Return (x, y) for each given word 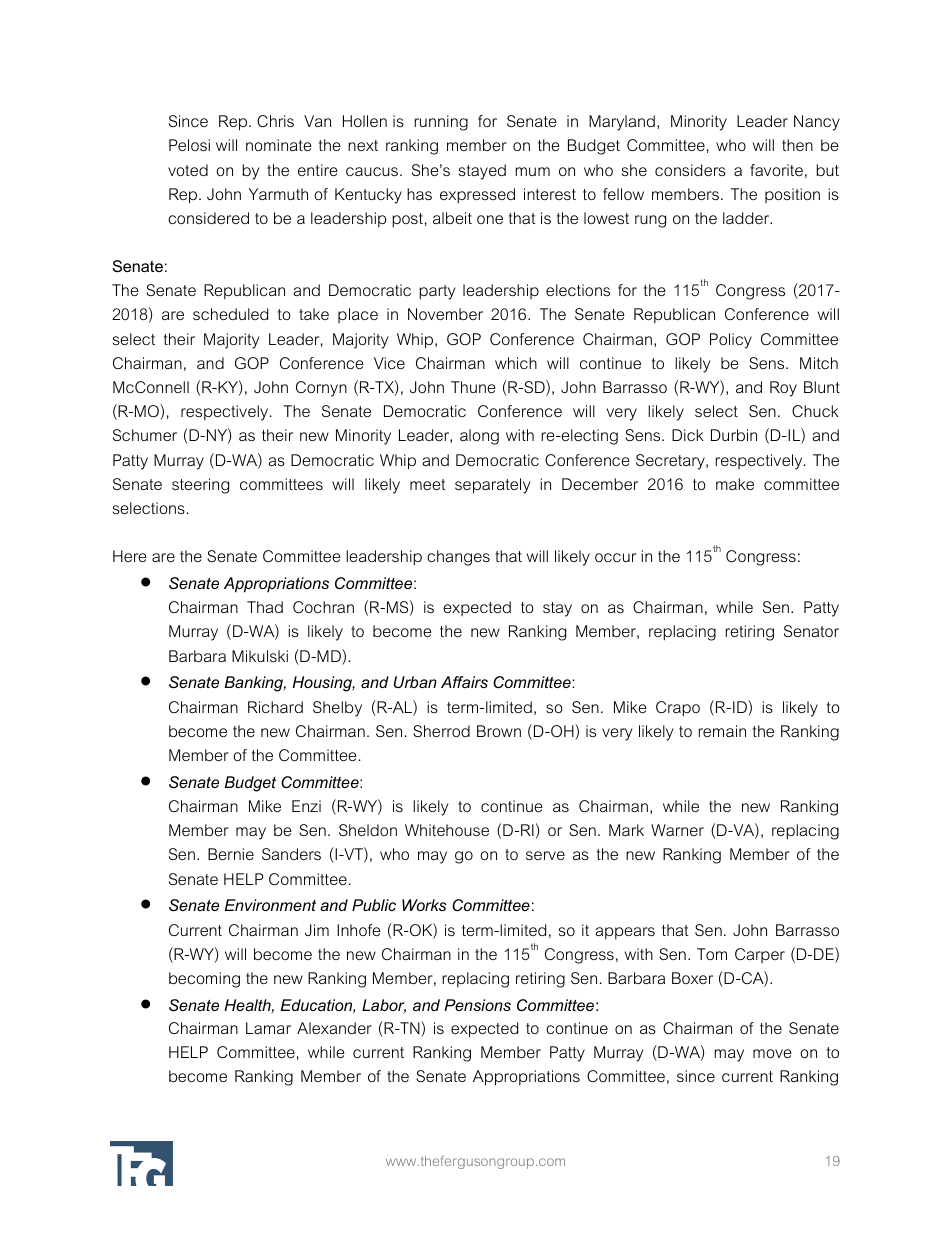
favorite (776, 170)
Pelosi (189, 145)
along (479, 437)
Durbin (734, 435)
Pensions (477, 1005)
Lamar (268, 1028)
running (441, 123)
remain (722, 731)
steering (200, 486)
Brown (499, 731)
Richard (275, 707)
